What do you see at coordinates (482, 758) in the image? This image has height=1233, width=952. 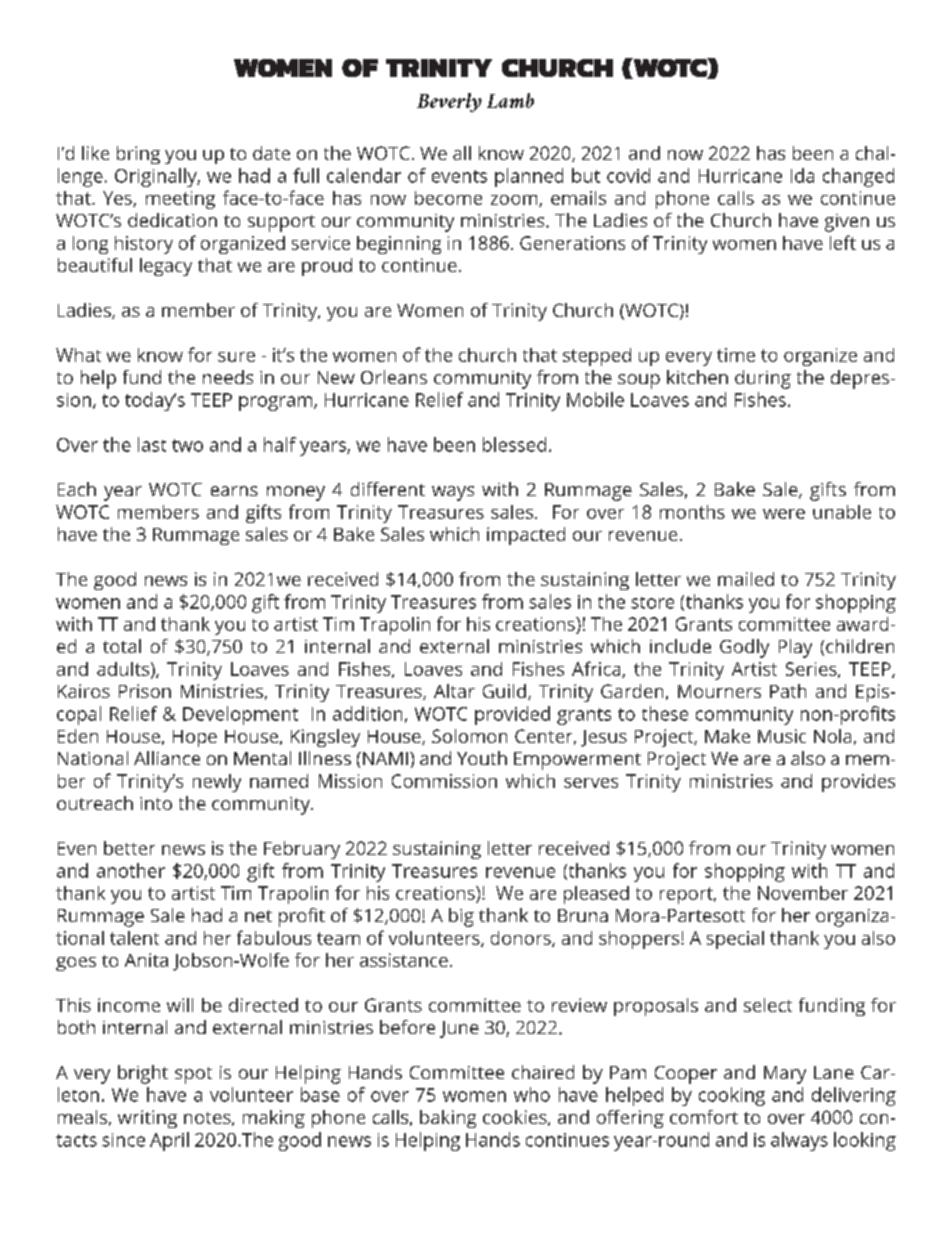 I see `Youth` at bounding box center [482, 758].
